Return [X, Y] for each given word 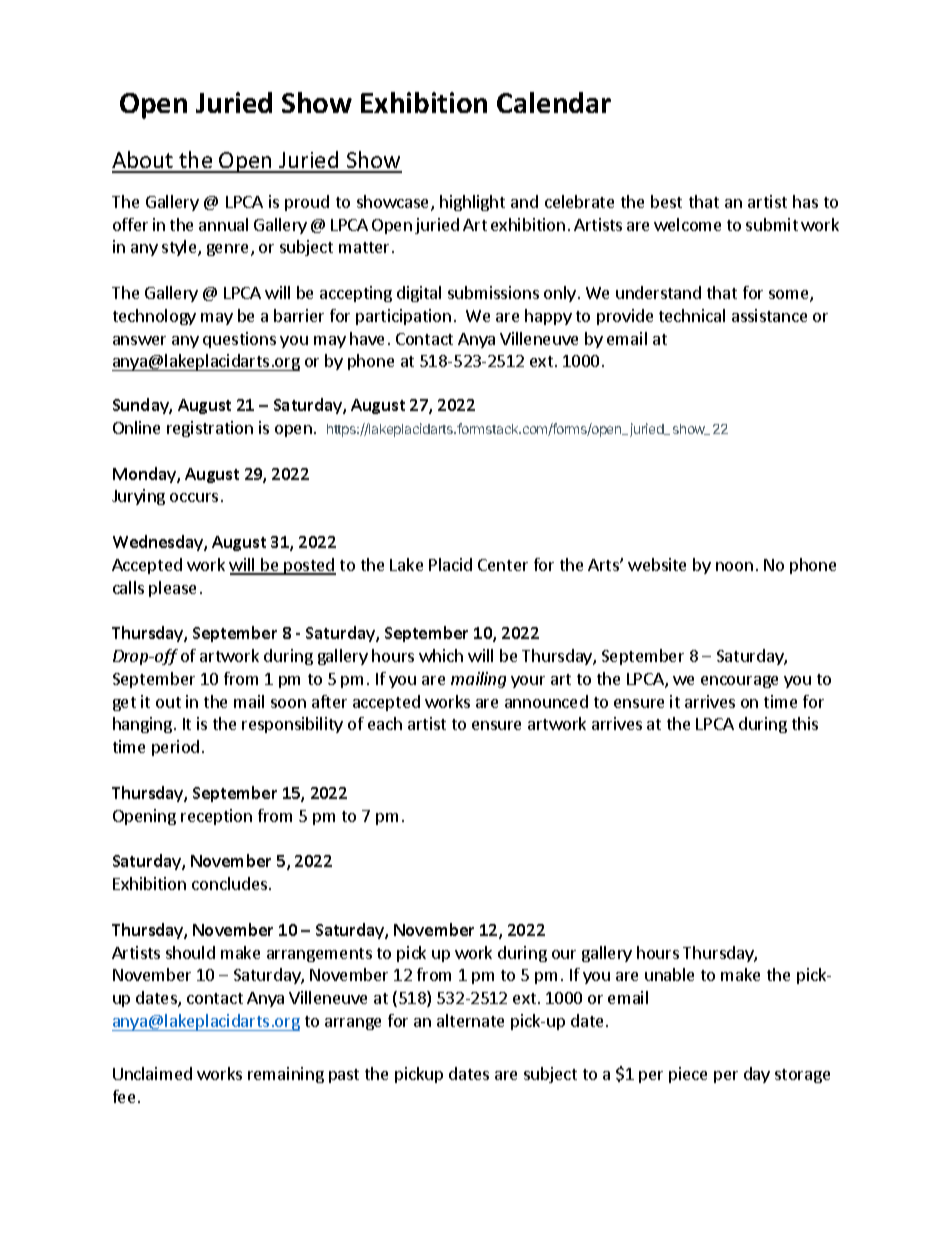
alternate [470, 1020]
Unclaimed [152, 1073]
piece [688, 1075]
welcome [687, 224]
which [441, 655]
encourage [739, 682]
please [172, 589]
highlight [472, 203]
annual [223, 224]
